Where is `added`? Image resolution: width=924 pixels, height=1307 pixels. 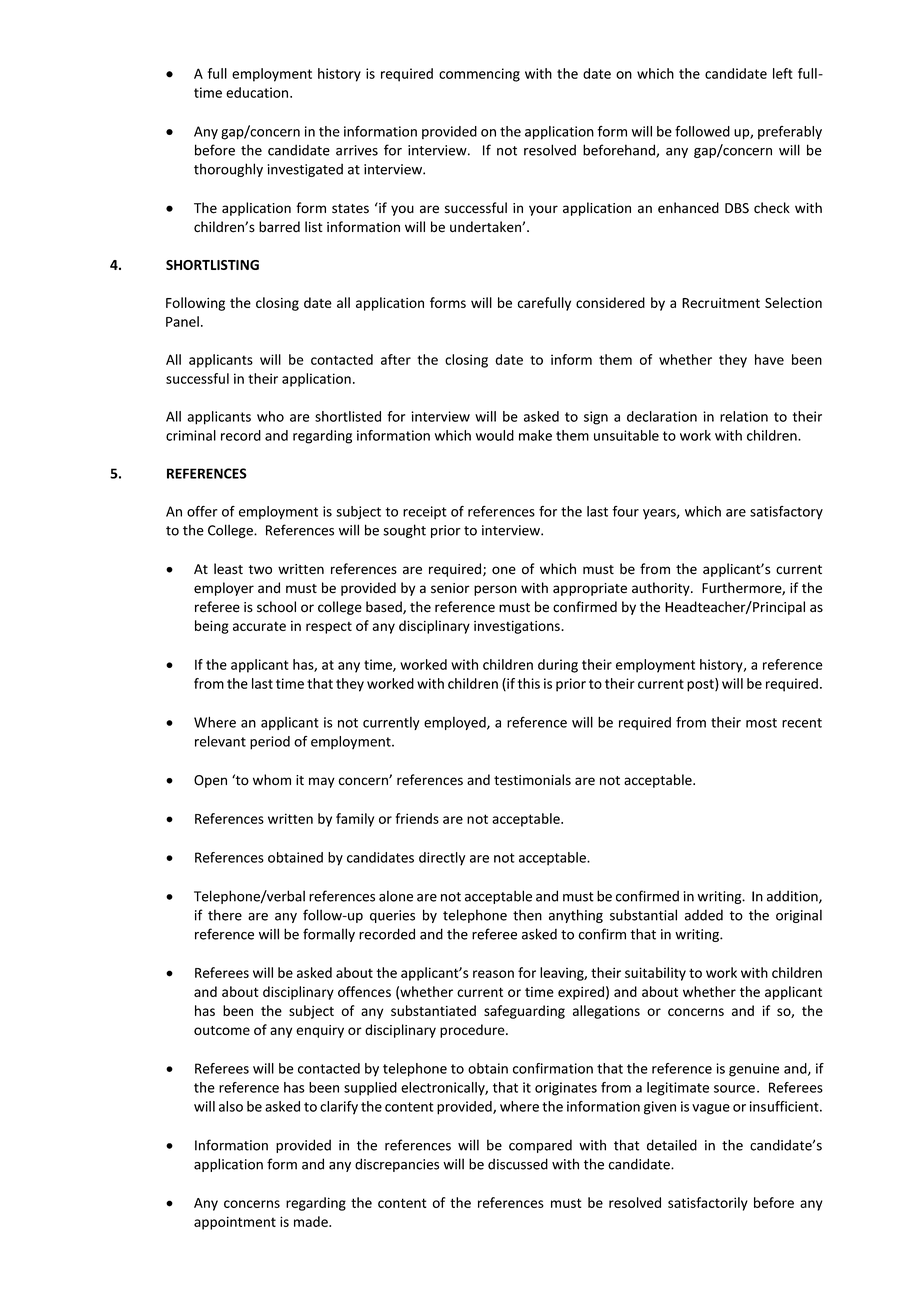
added is located at coordinates (704, 915).
